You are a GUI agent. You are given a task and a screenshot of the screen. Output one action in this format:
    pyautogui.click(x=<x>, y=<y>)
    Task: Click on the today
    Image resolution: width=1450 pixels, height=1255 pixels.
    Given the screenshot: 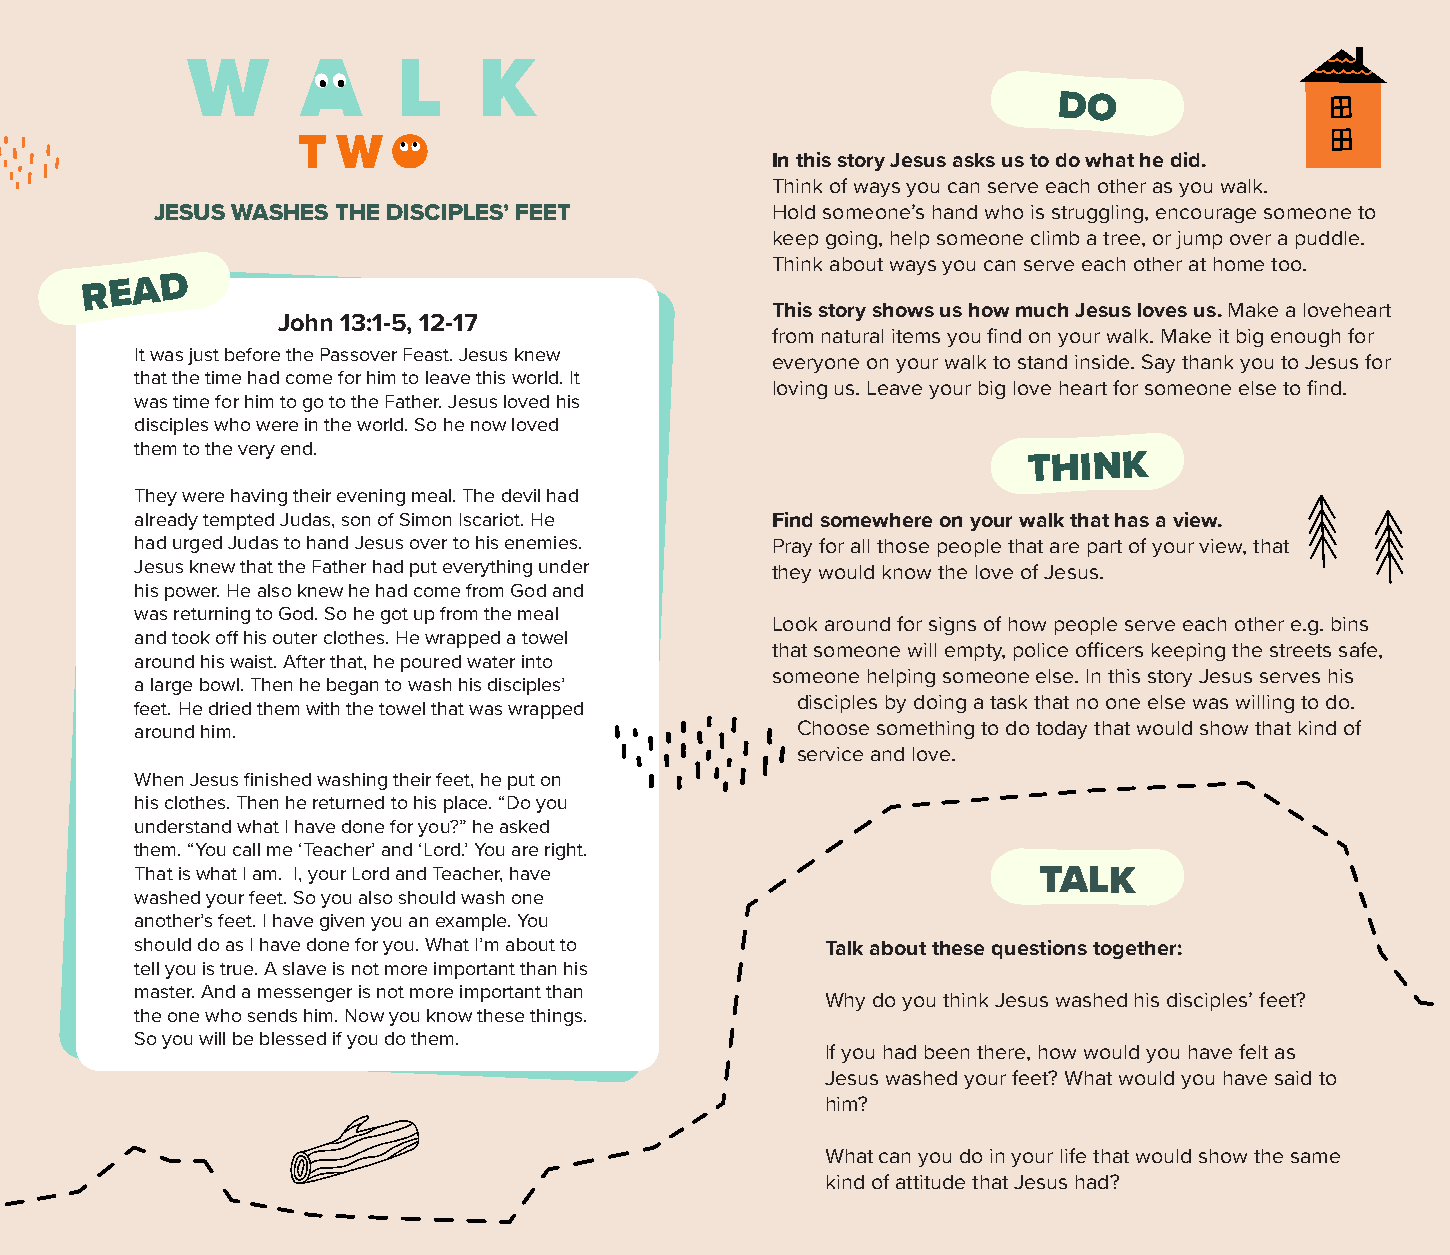 What is the action you would take?
    pyautogui.click(x=1061, y=730)
